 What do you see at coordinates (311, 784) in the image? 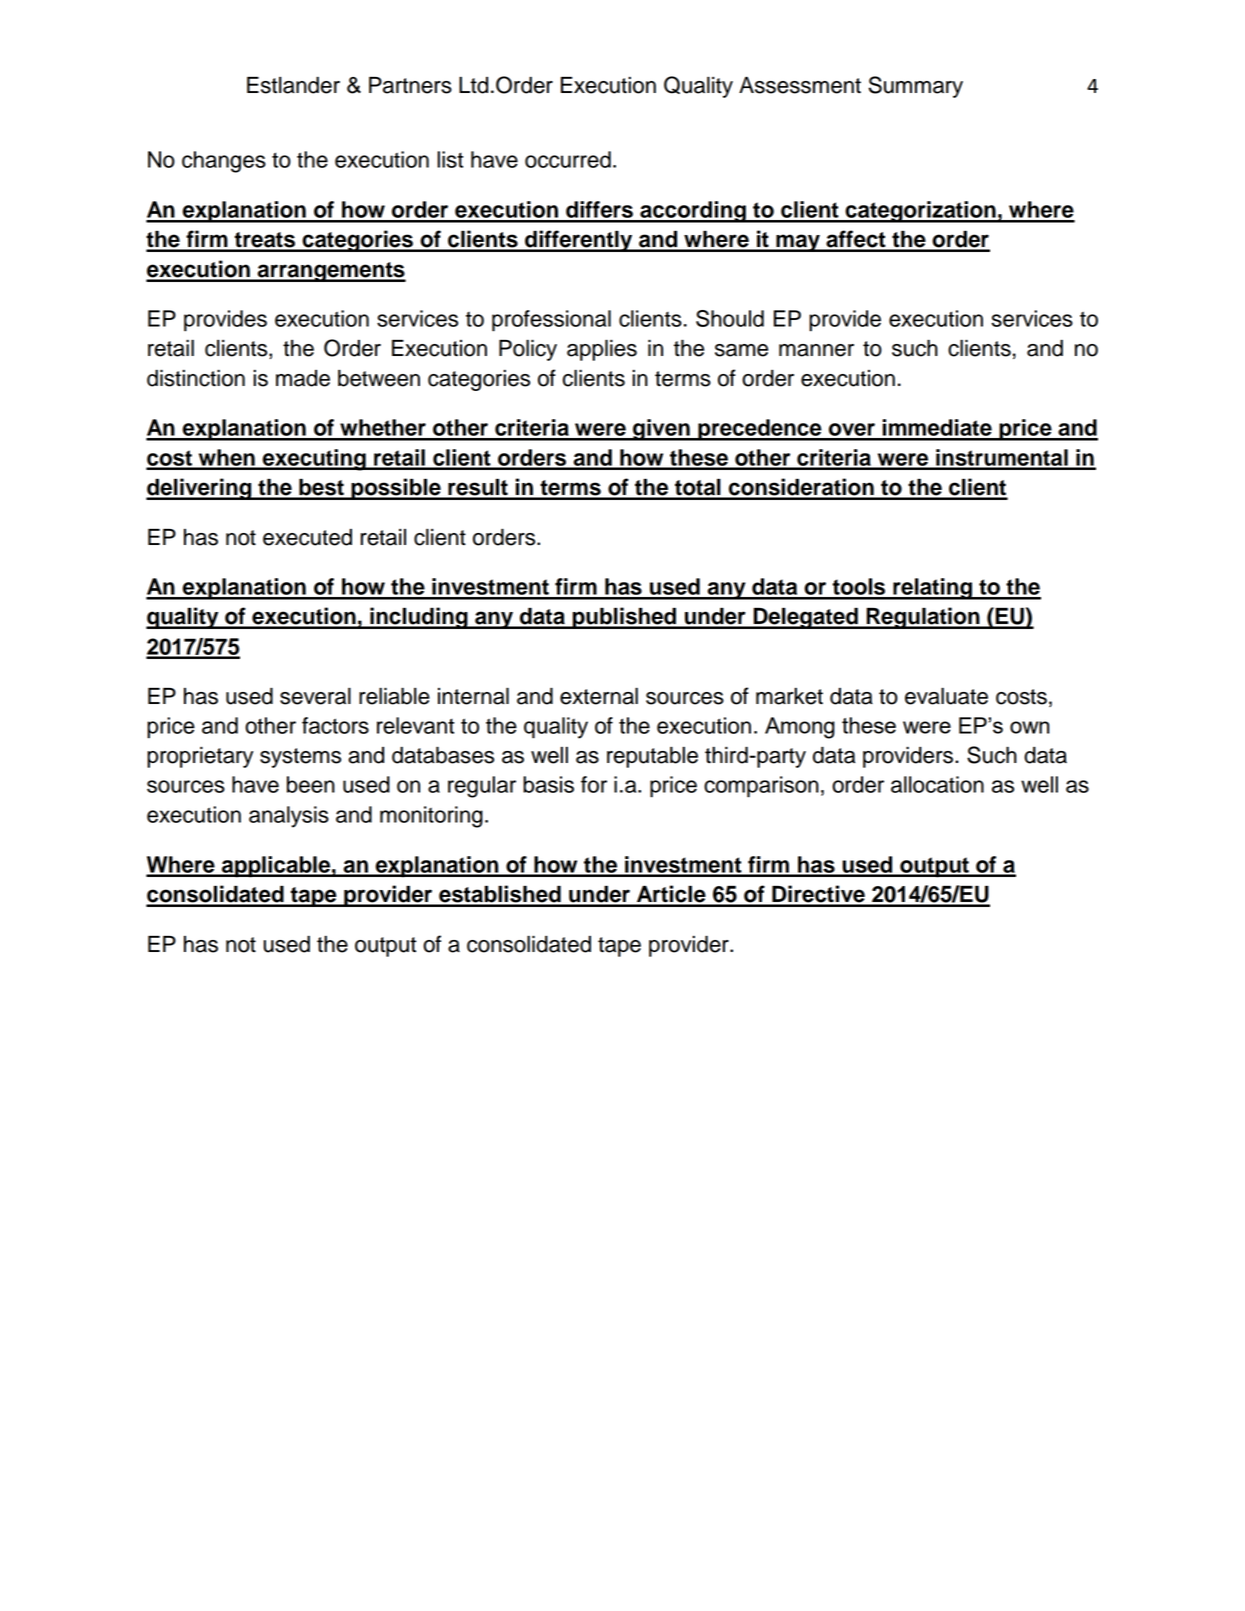
I see `been` at bounding box center [311, 784].
